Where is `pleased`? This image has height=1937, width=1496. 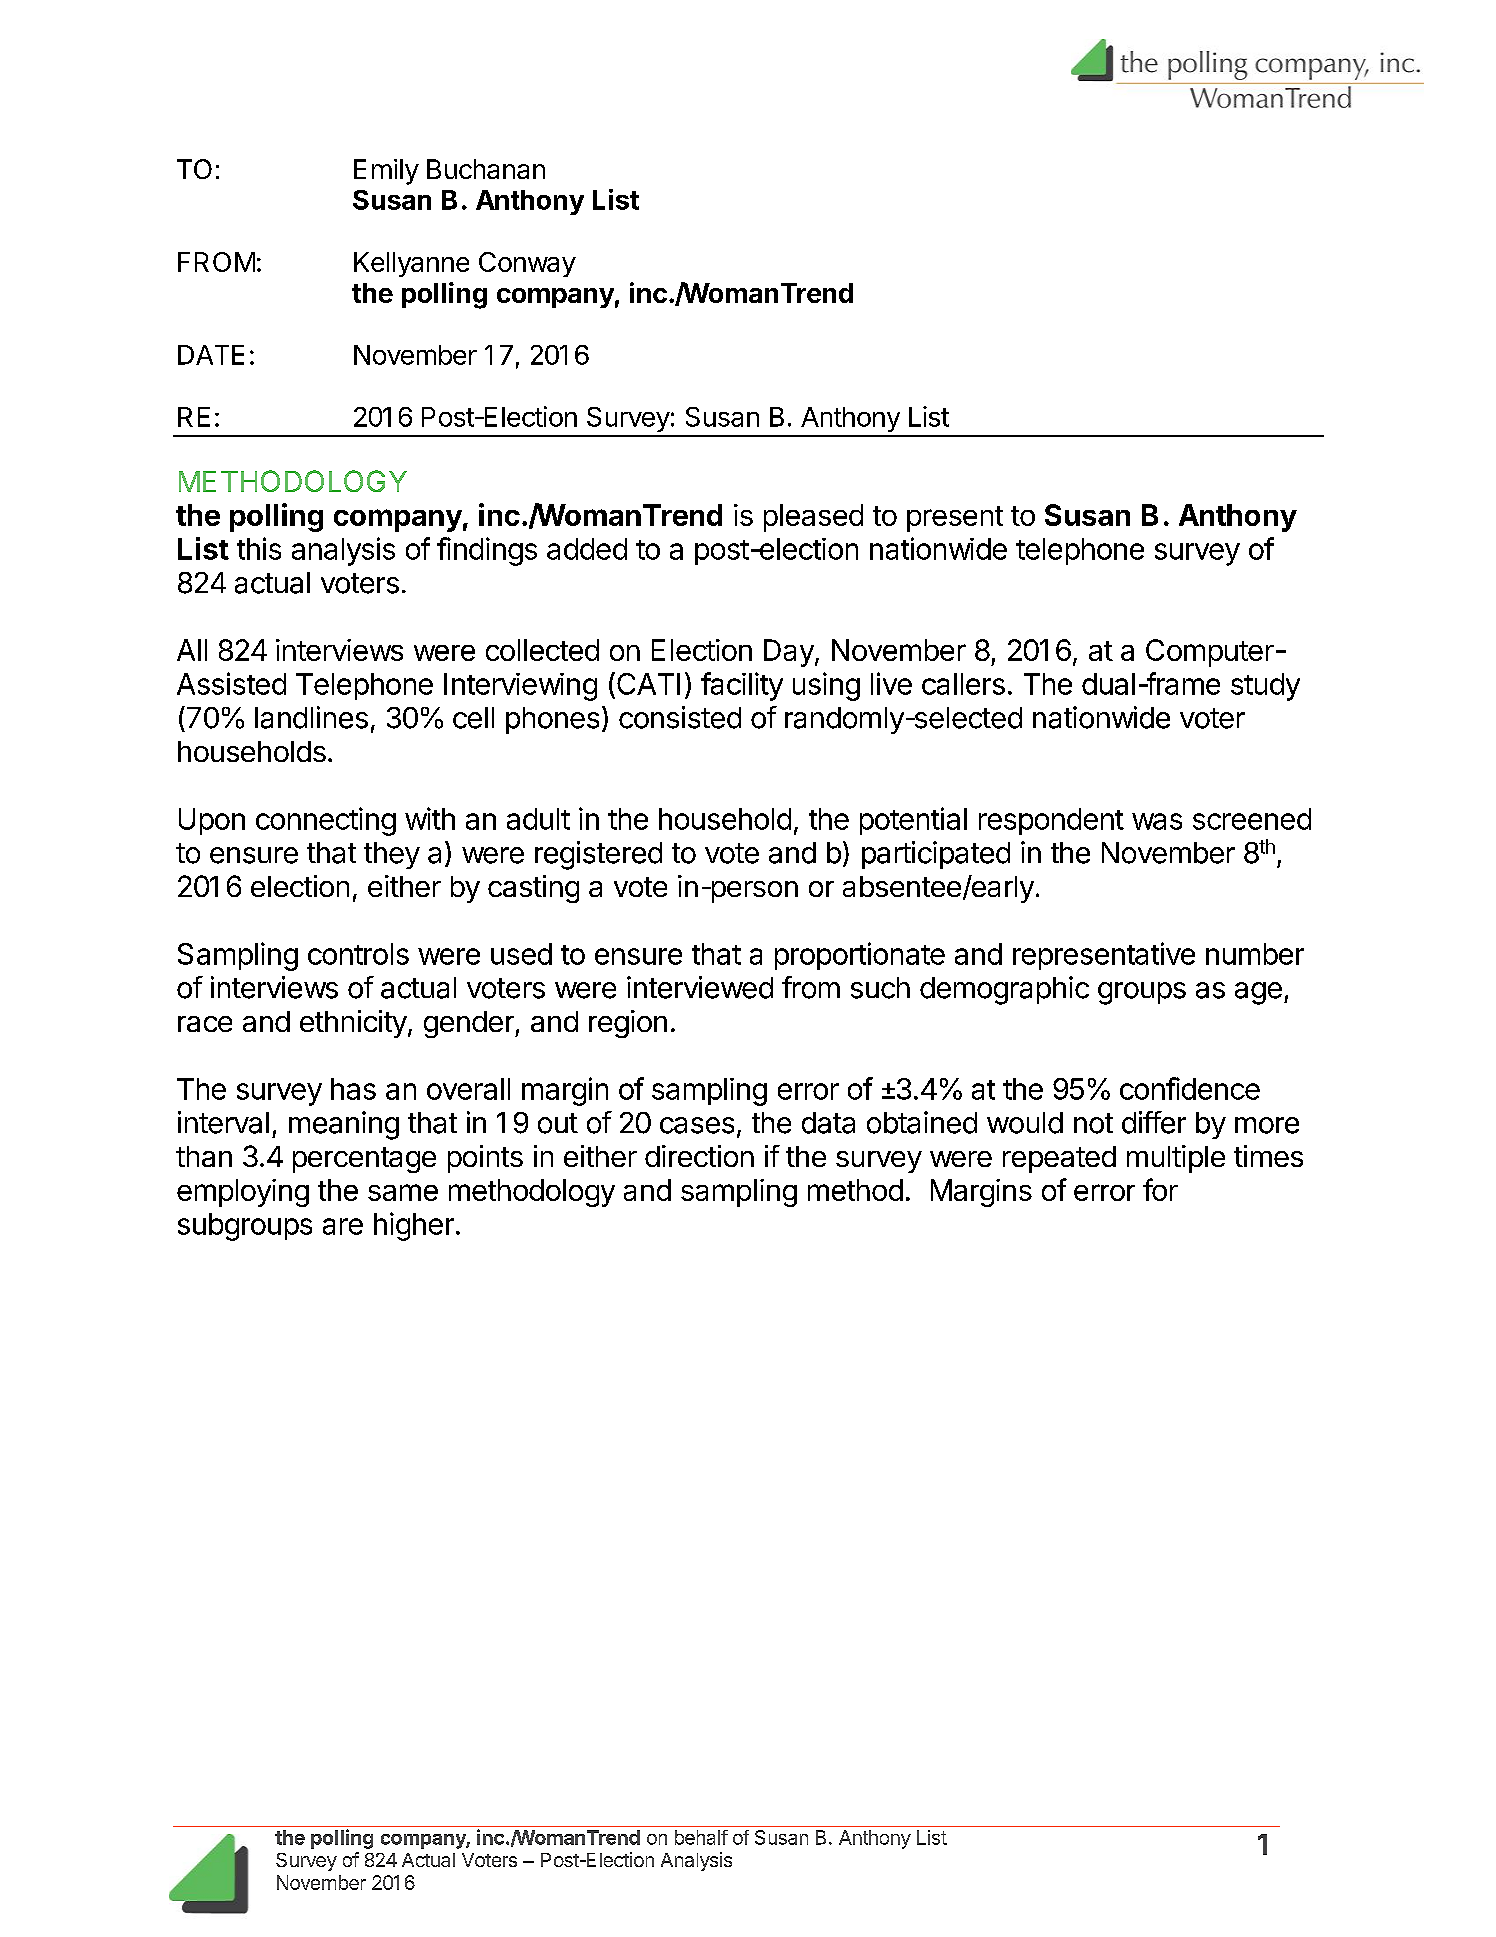 pleased is located at coordinates (813, 518).
